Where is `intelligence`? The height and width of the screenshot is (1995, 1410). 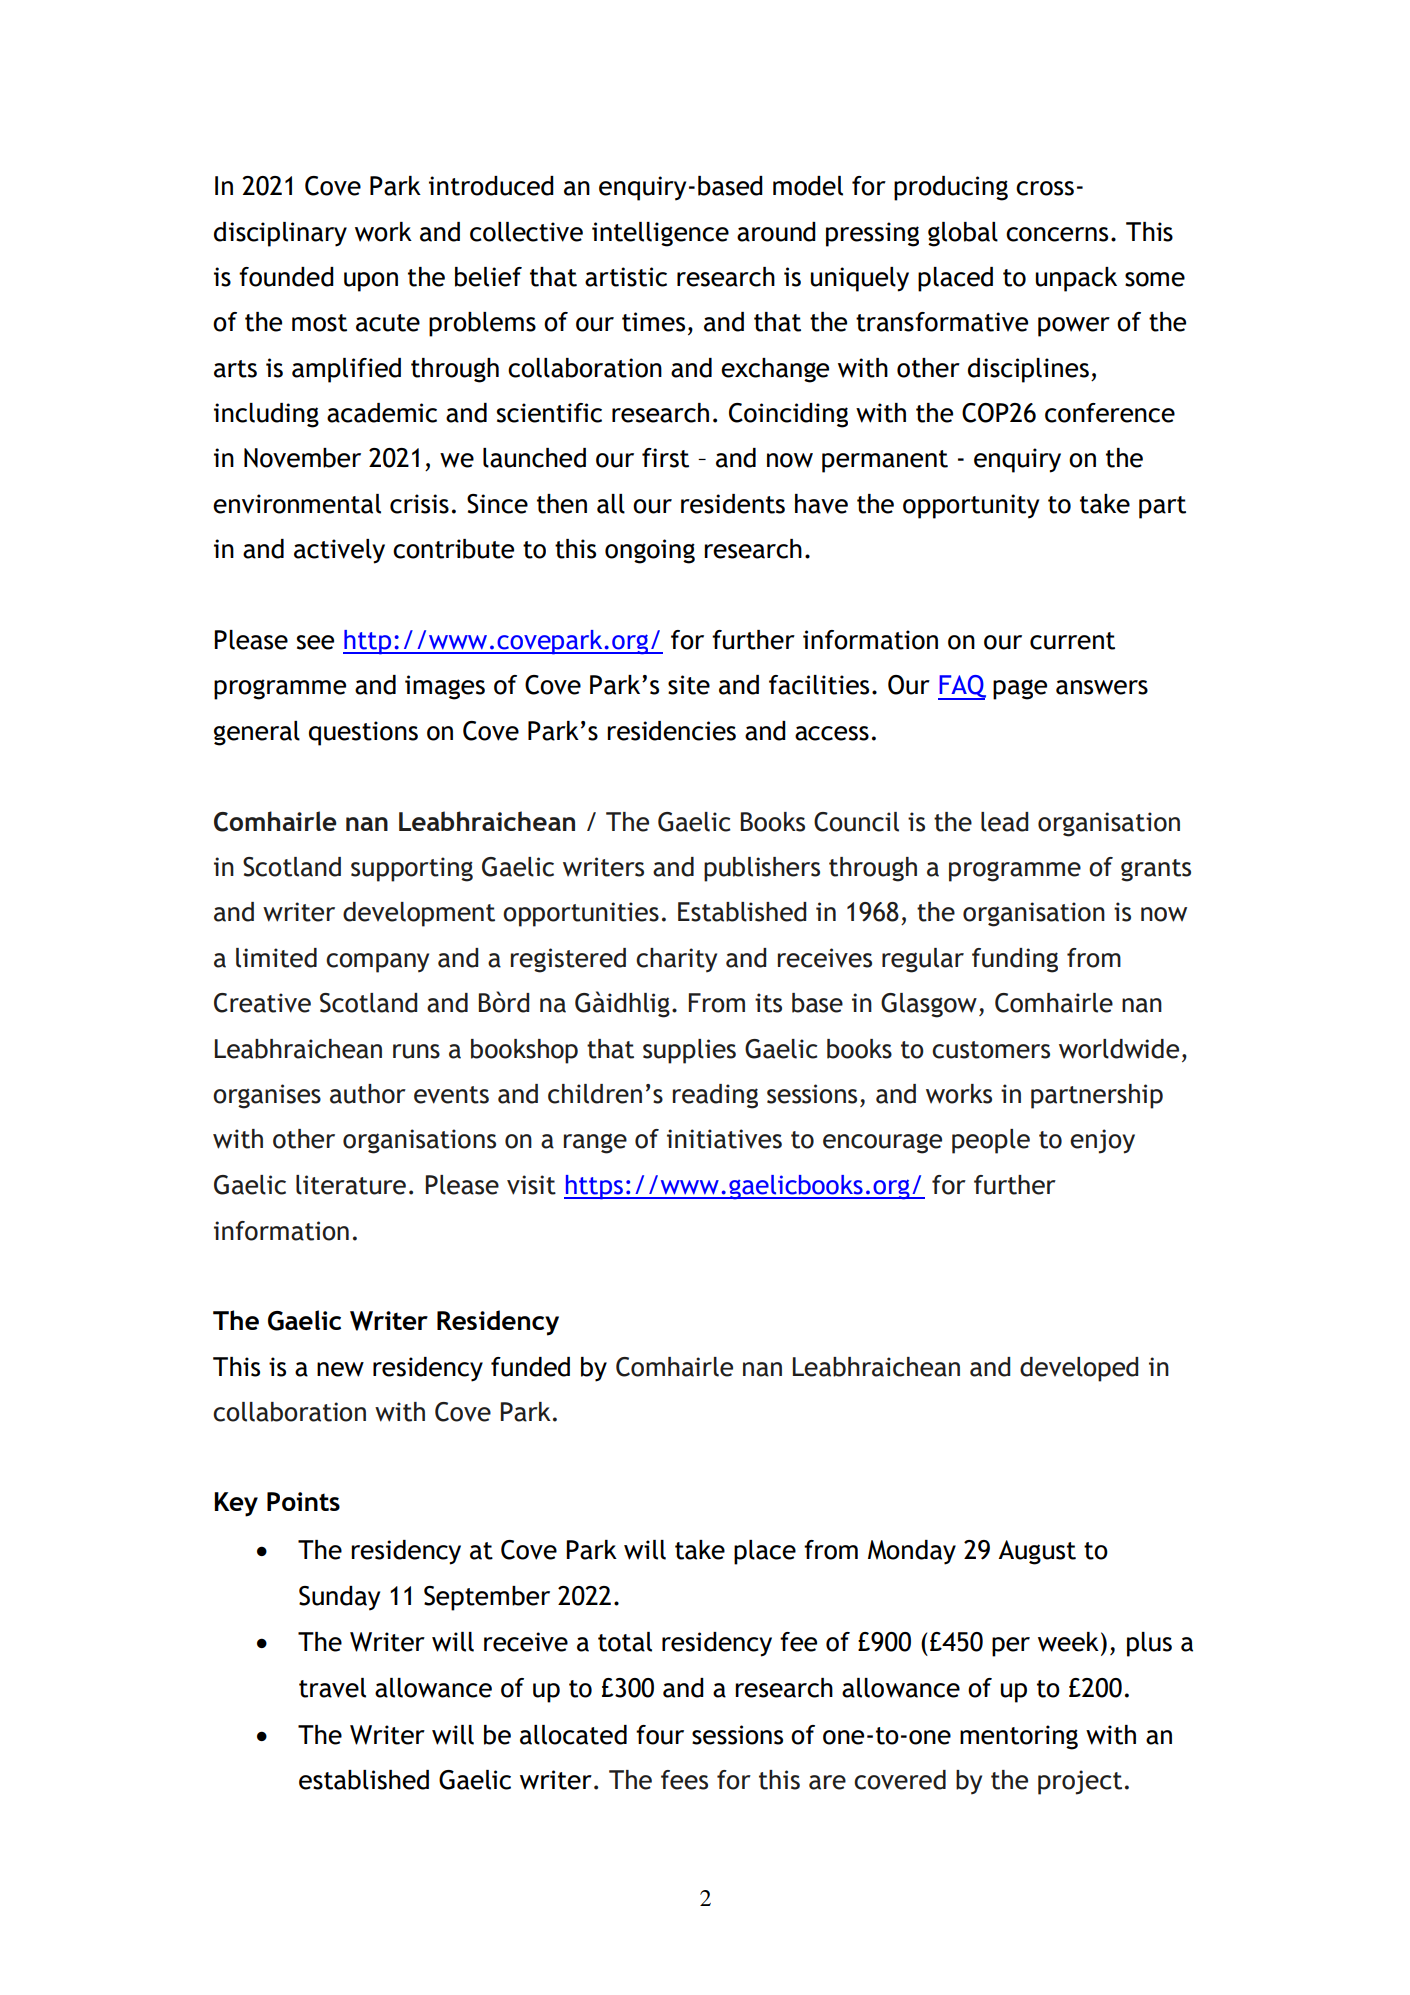
intelligence is located at coordinates (660, 234).
